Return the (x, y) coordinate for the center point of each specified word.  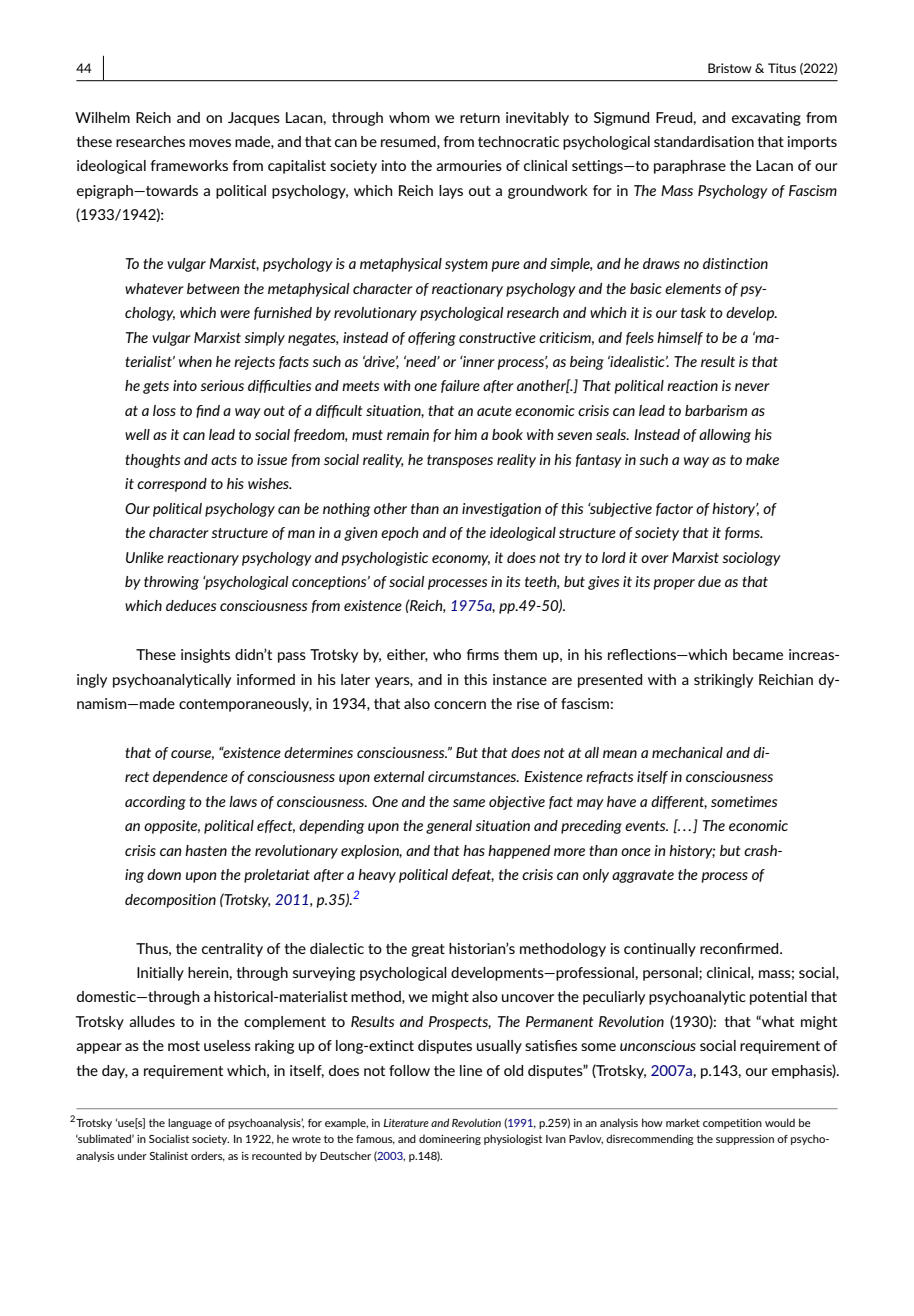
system (466, 265)
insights (205, 656)
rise (528, 703)
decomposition (170, 901)
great (428, 950)
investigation (501, 510)
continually (660, 950)
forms (743, 533)
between (213, 288)
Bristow (730, 68)
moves (210, 143)
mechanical (687, 752)
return (480, 118)
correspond (172, 485)
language (190, 1123)
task (693, 312)
